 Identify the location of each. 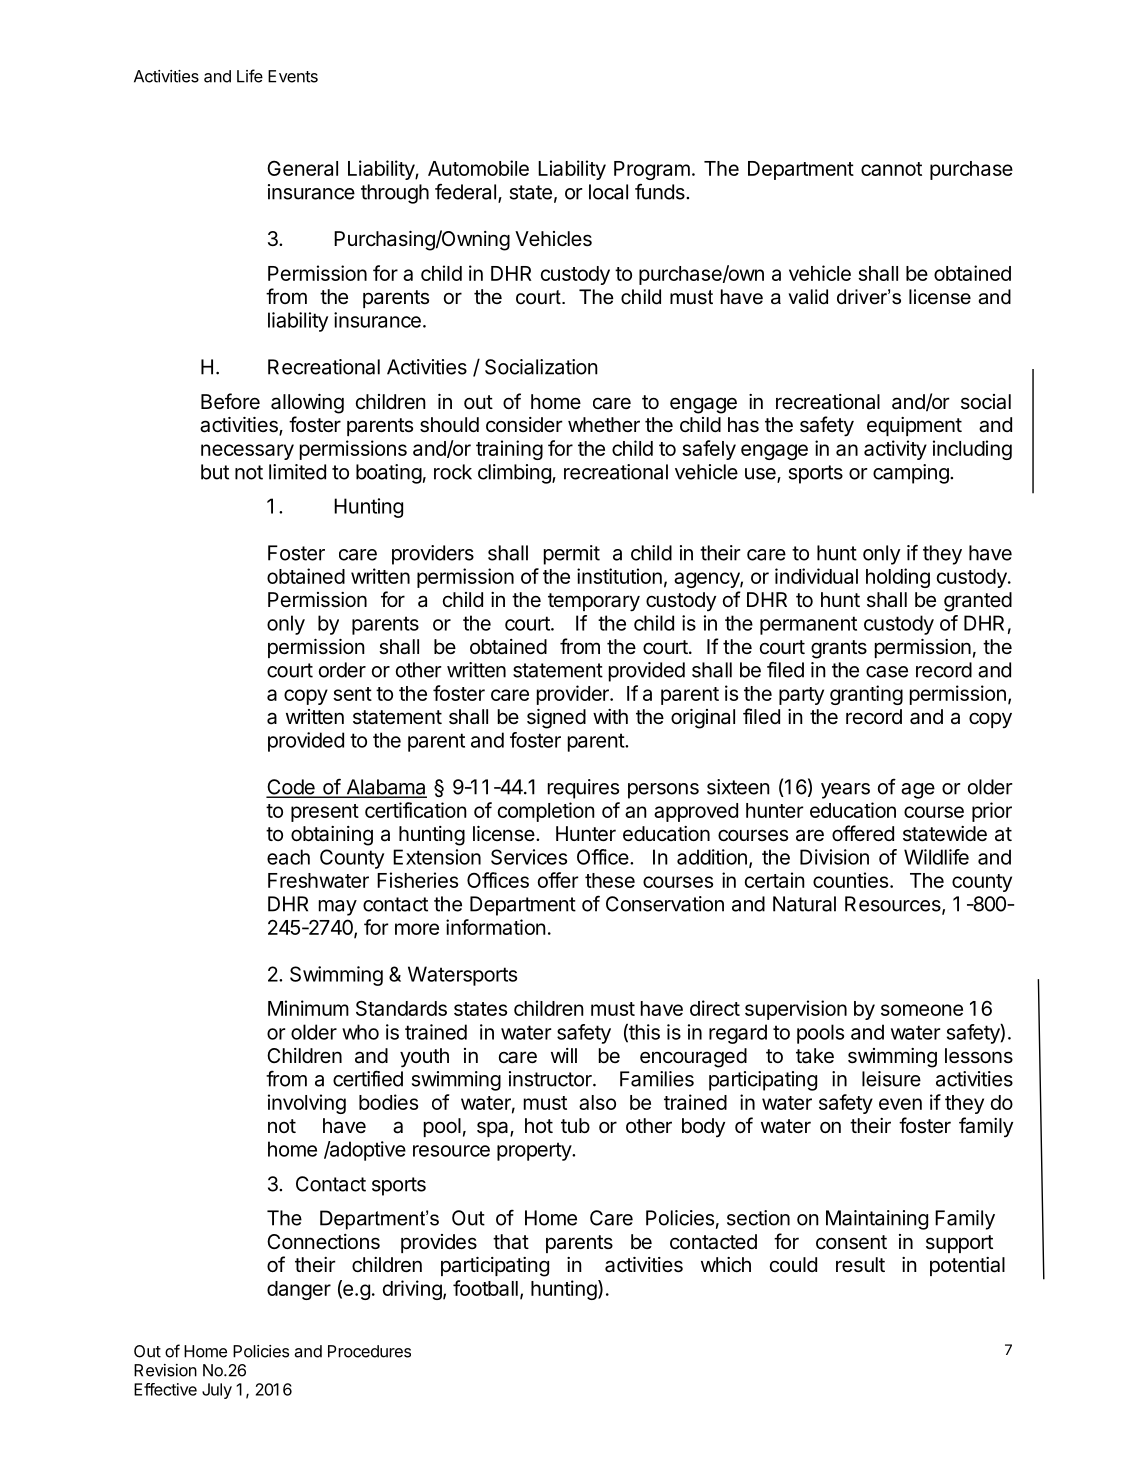
(288, 857).
